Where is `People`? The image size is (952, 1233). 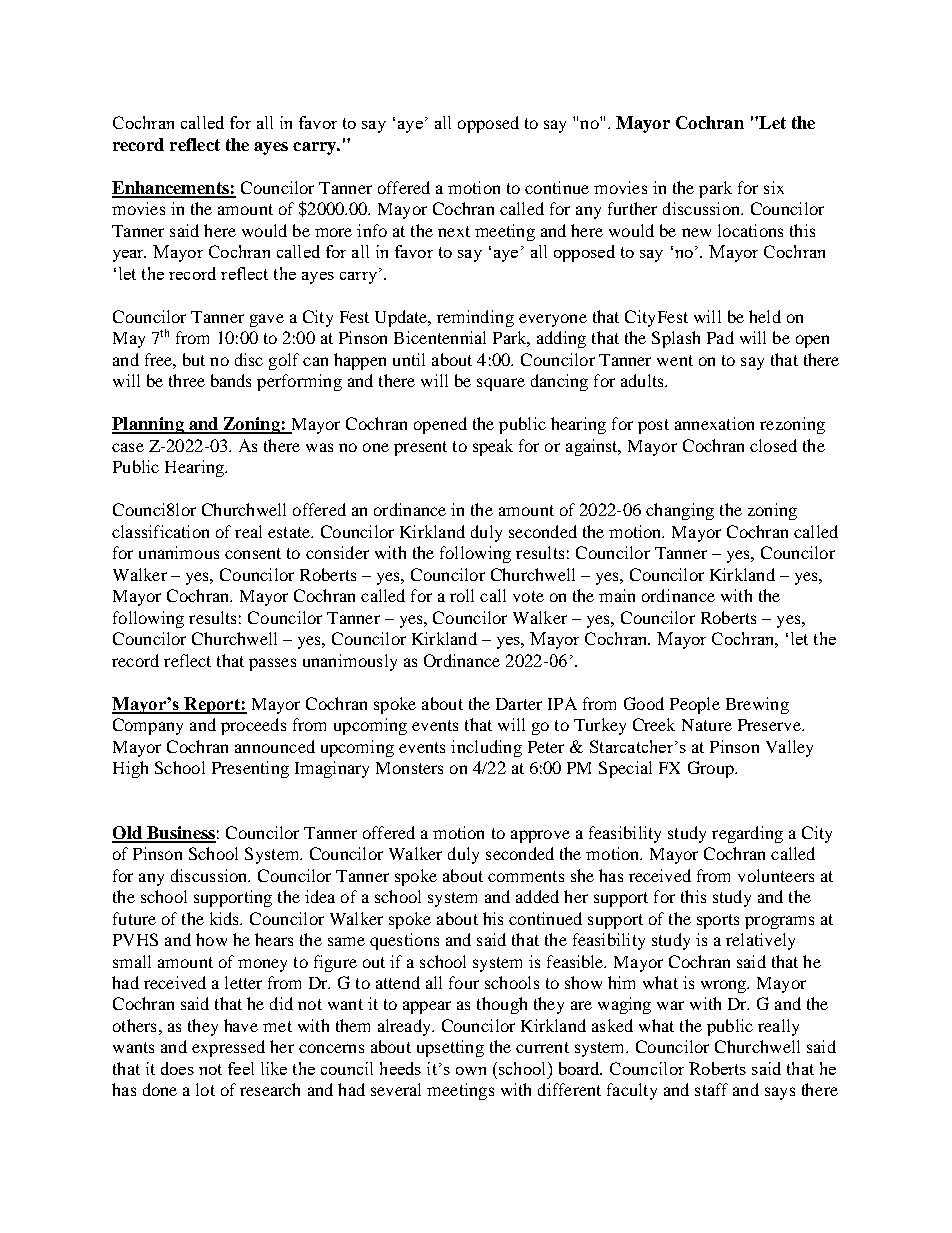 People is located at coordinates (695, 705).
